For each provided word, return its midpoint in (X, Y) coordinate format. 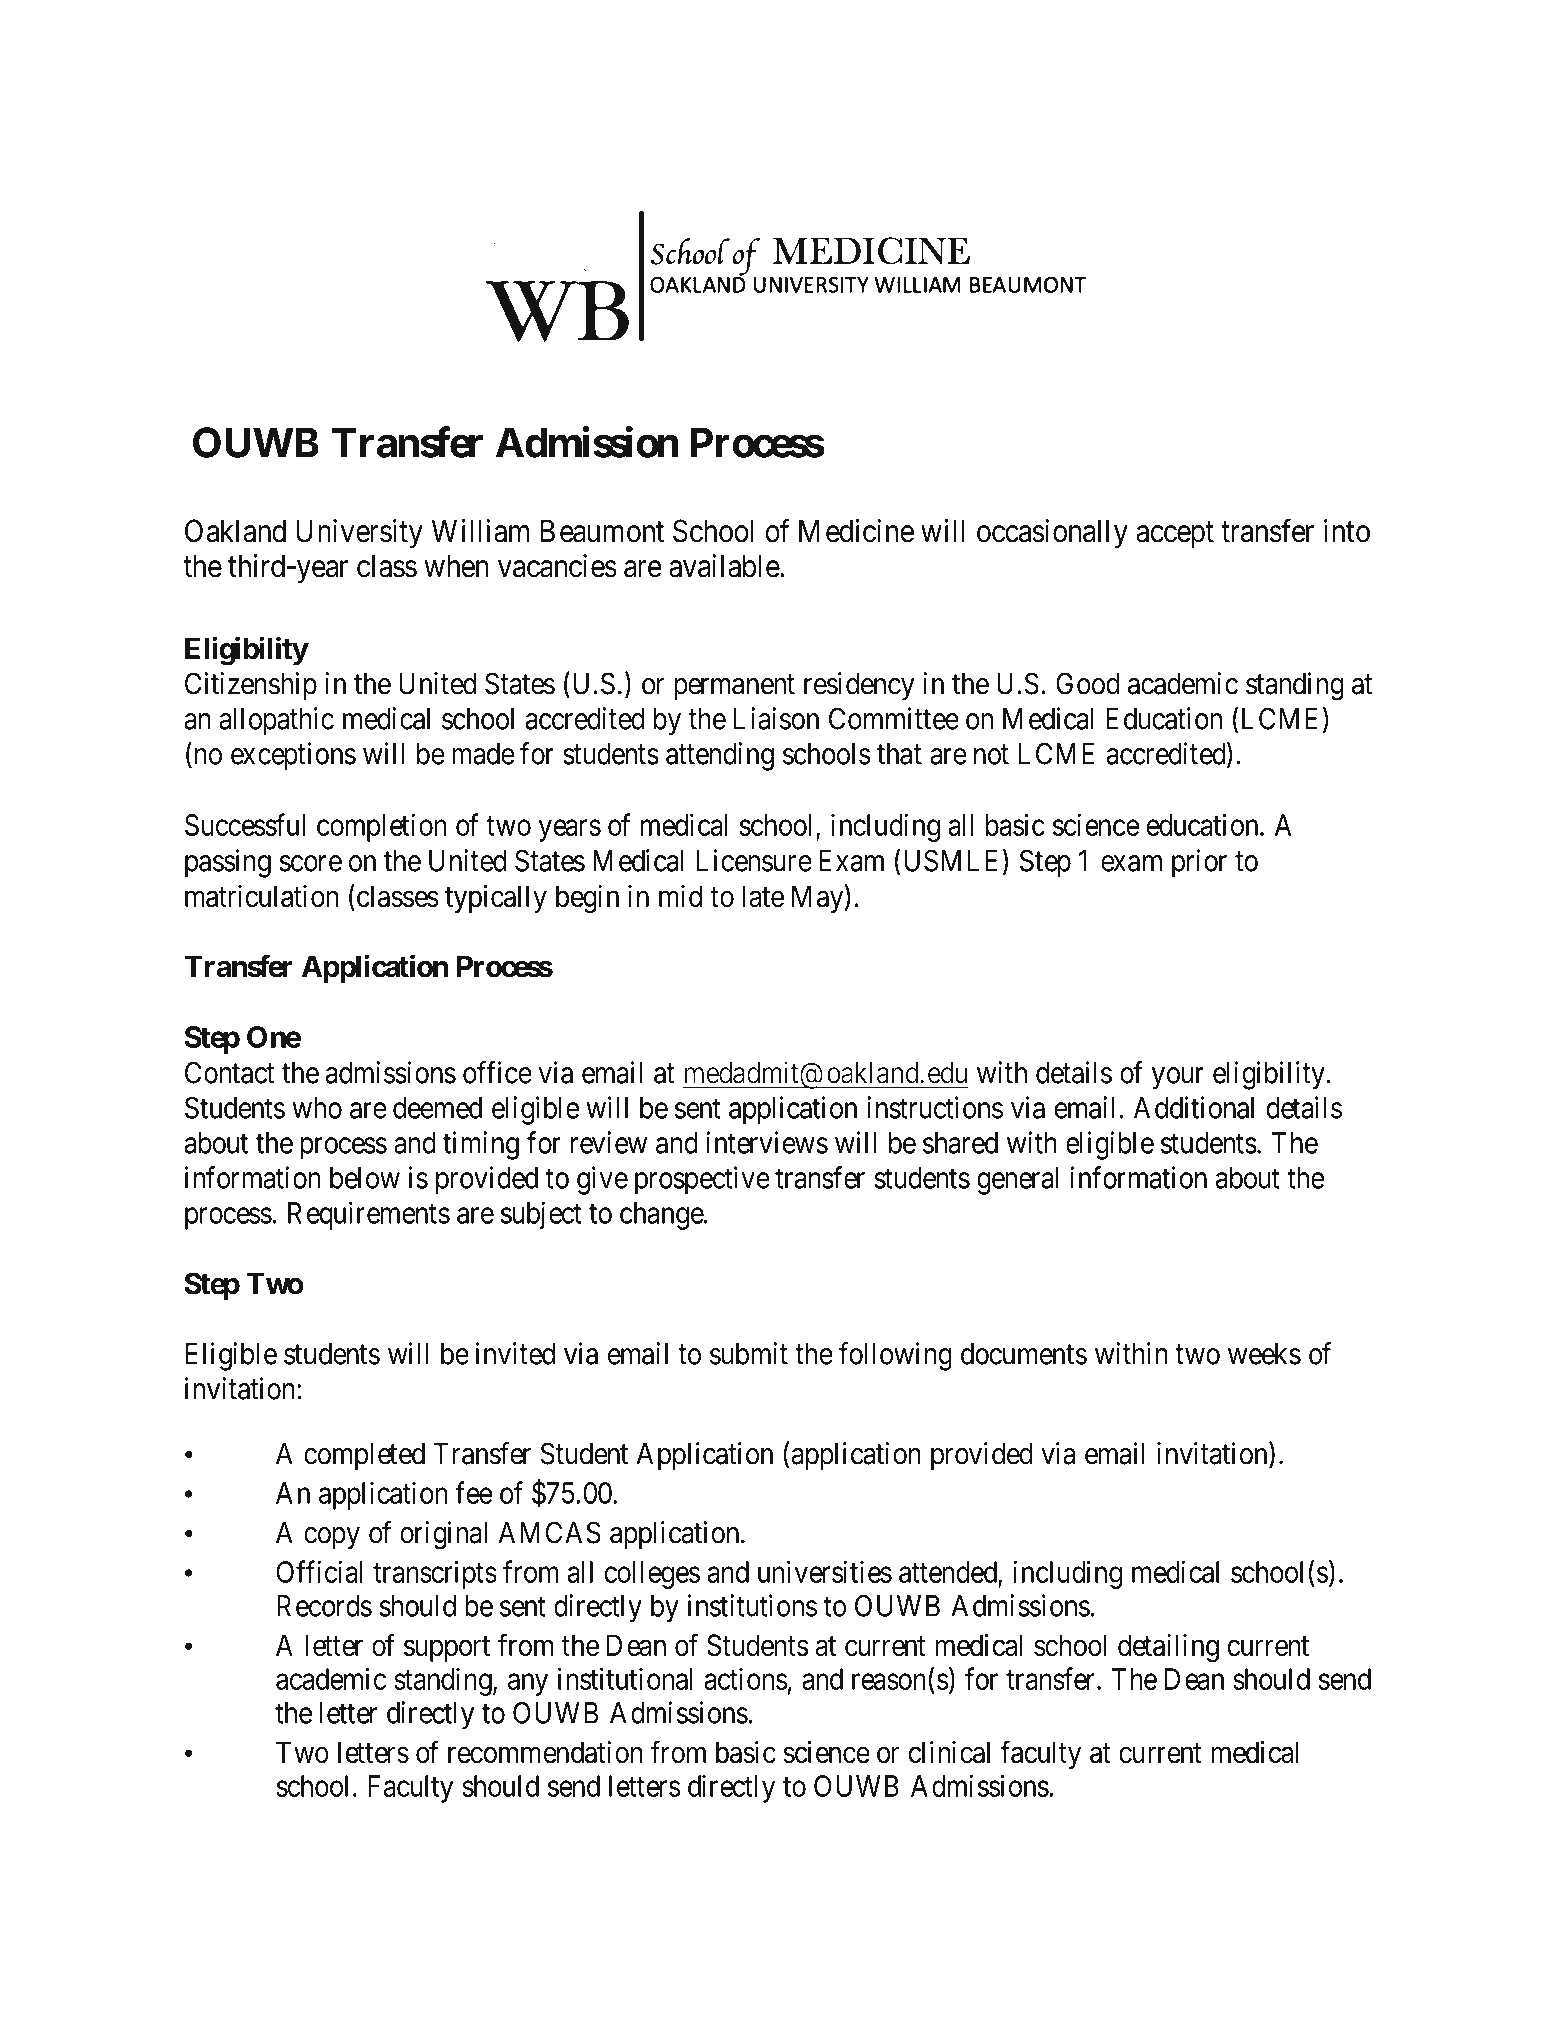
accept (1175, 535)
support (447, 1649)
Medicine (856, 531)
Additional (1194, 1107)
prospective (702, 1180)
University (359, 534)
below (365, 1178)
